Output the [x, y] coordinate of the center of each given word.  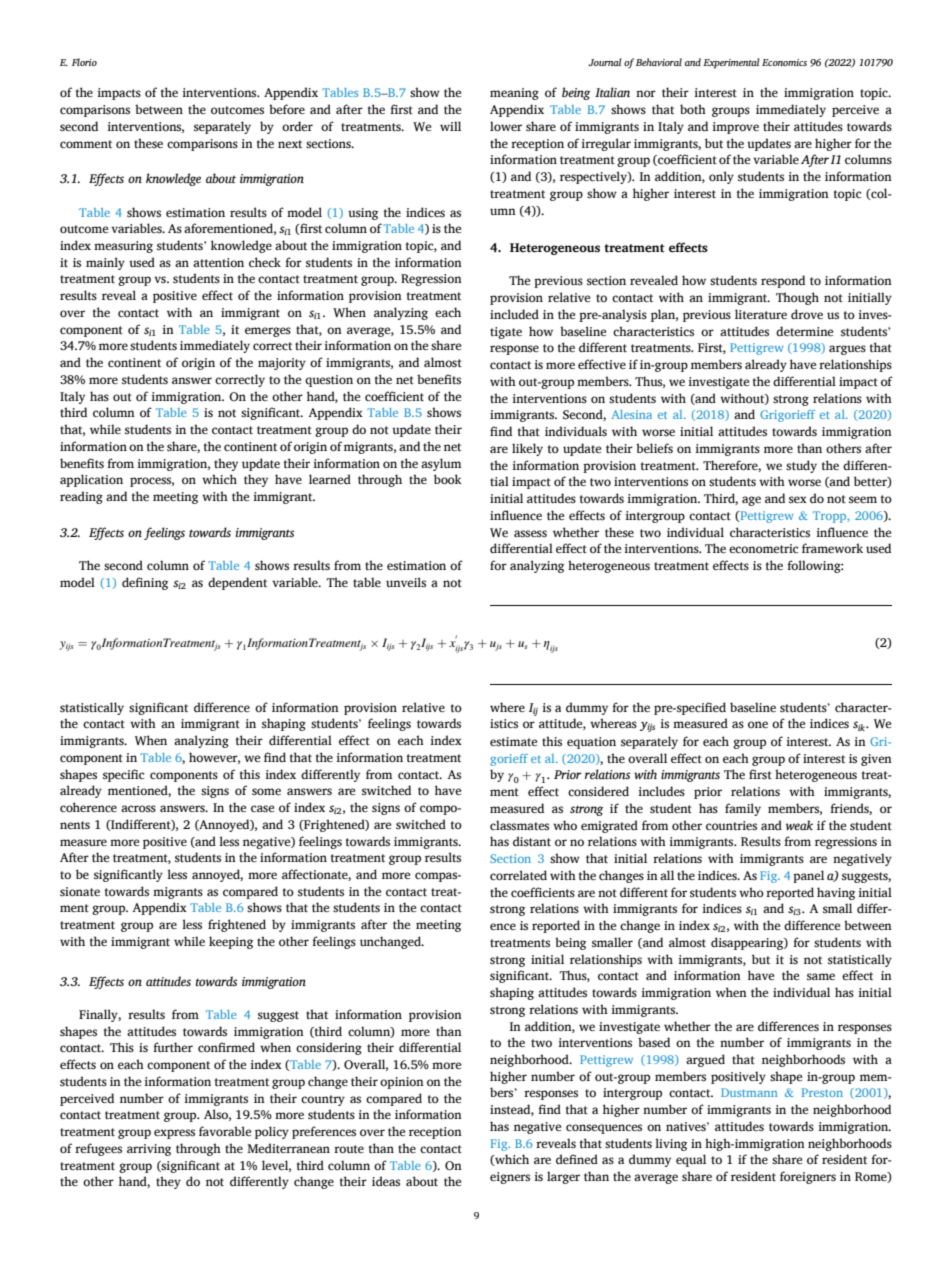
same [821, 976]
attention [218, 262]
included [514, 314]
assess [530, 534]
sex [798, 499]
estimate [513, 742]
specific [123, 775]
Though [797, 298]
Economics [784, 62]
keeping [231, 942]
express [174, 1134]
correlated [518, 875]
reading [81, 497]
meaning [514, 94]
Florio [84, 62]
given [876, 760]
